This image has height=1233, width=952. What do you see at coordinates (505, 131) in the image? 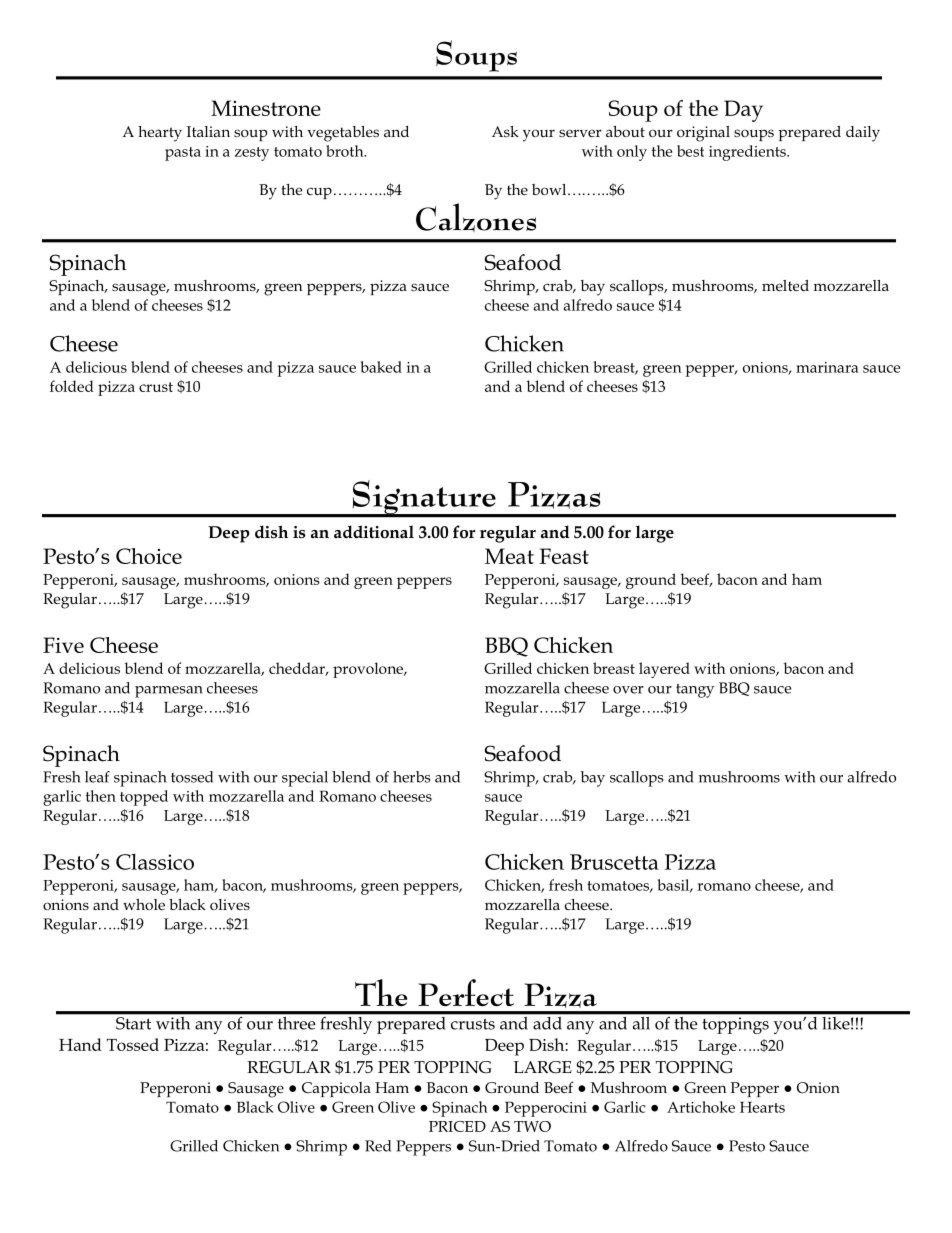
I see `Ask` at bounding box center [505, 131].
